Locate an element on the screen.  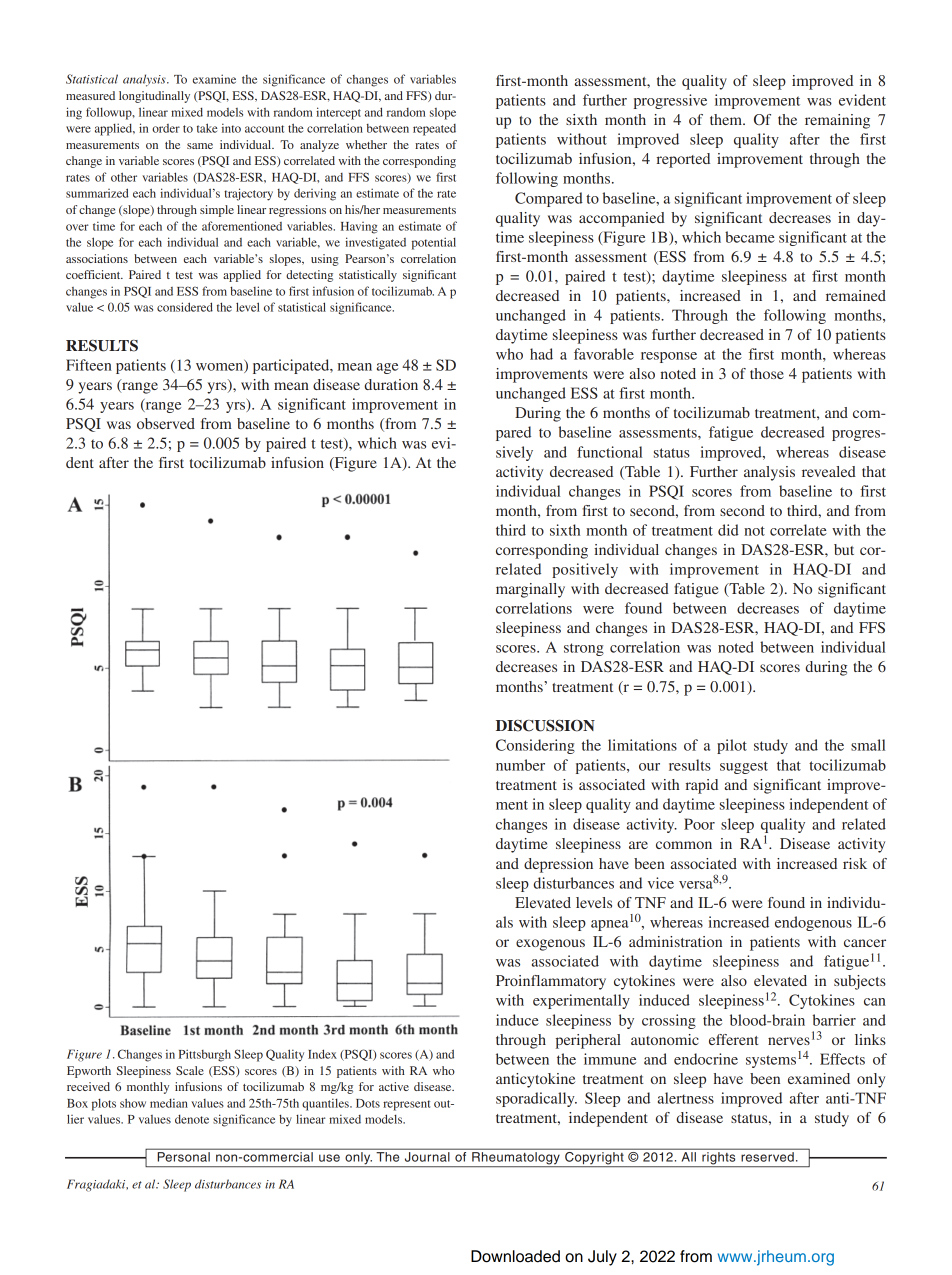
number is located at coordinates (520, 765).
